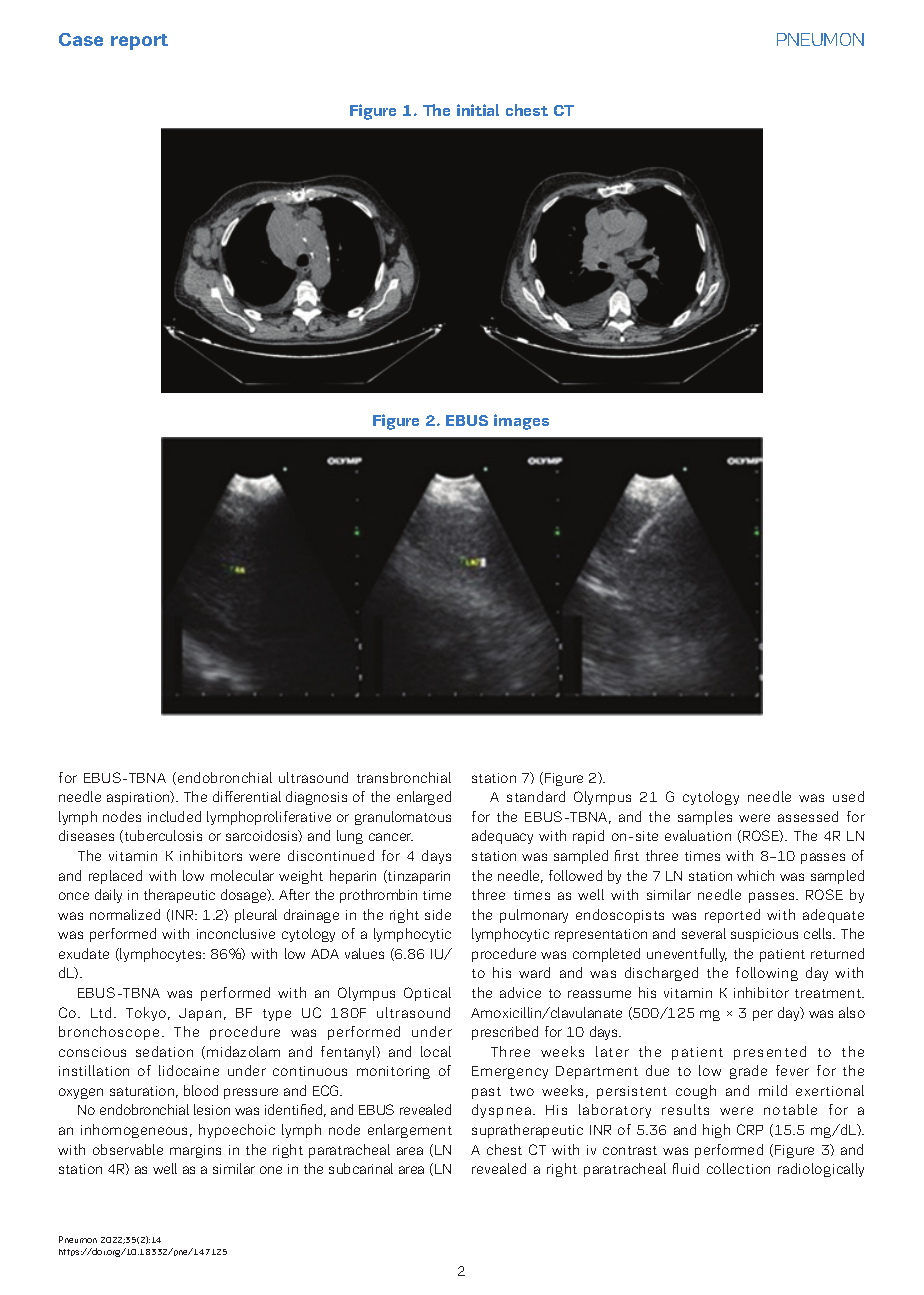 The width and height of the screenshot is (924, 1295). I want to click on margins, so click(195, 1151).
